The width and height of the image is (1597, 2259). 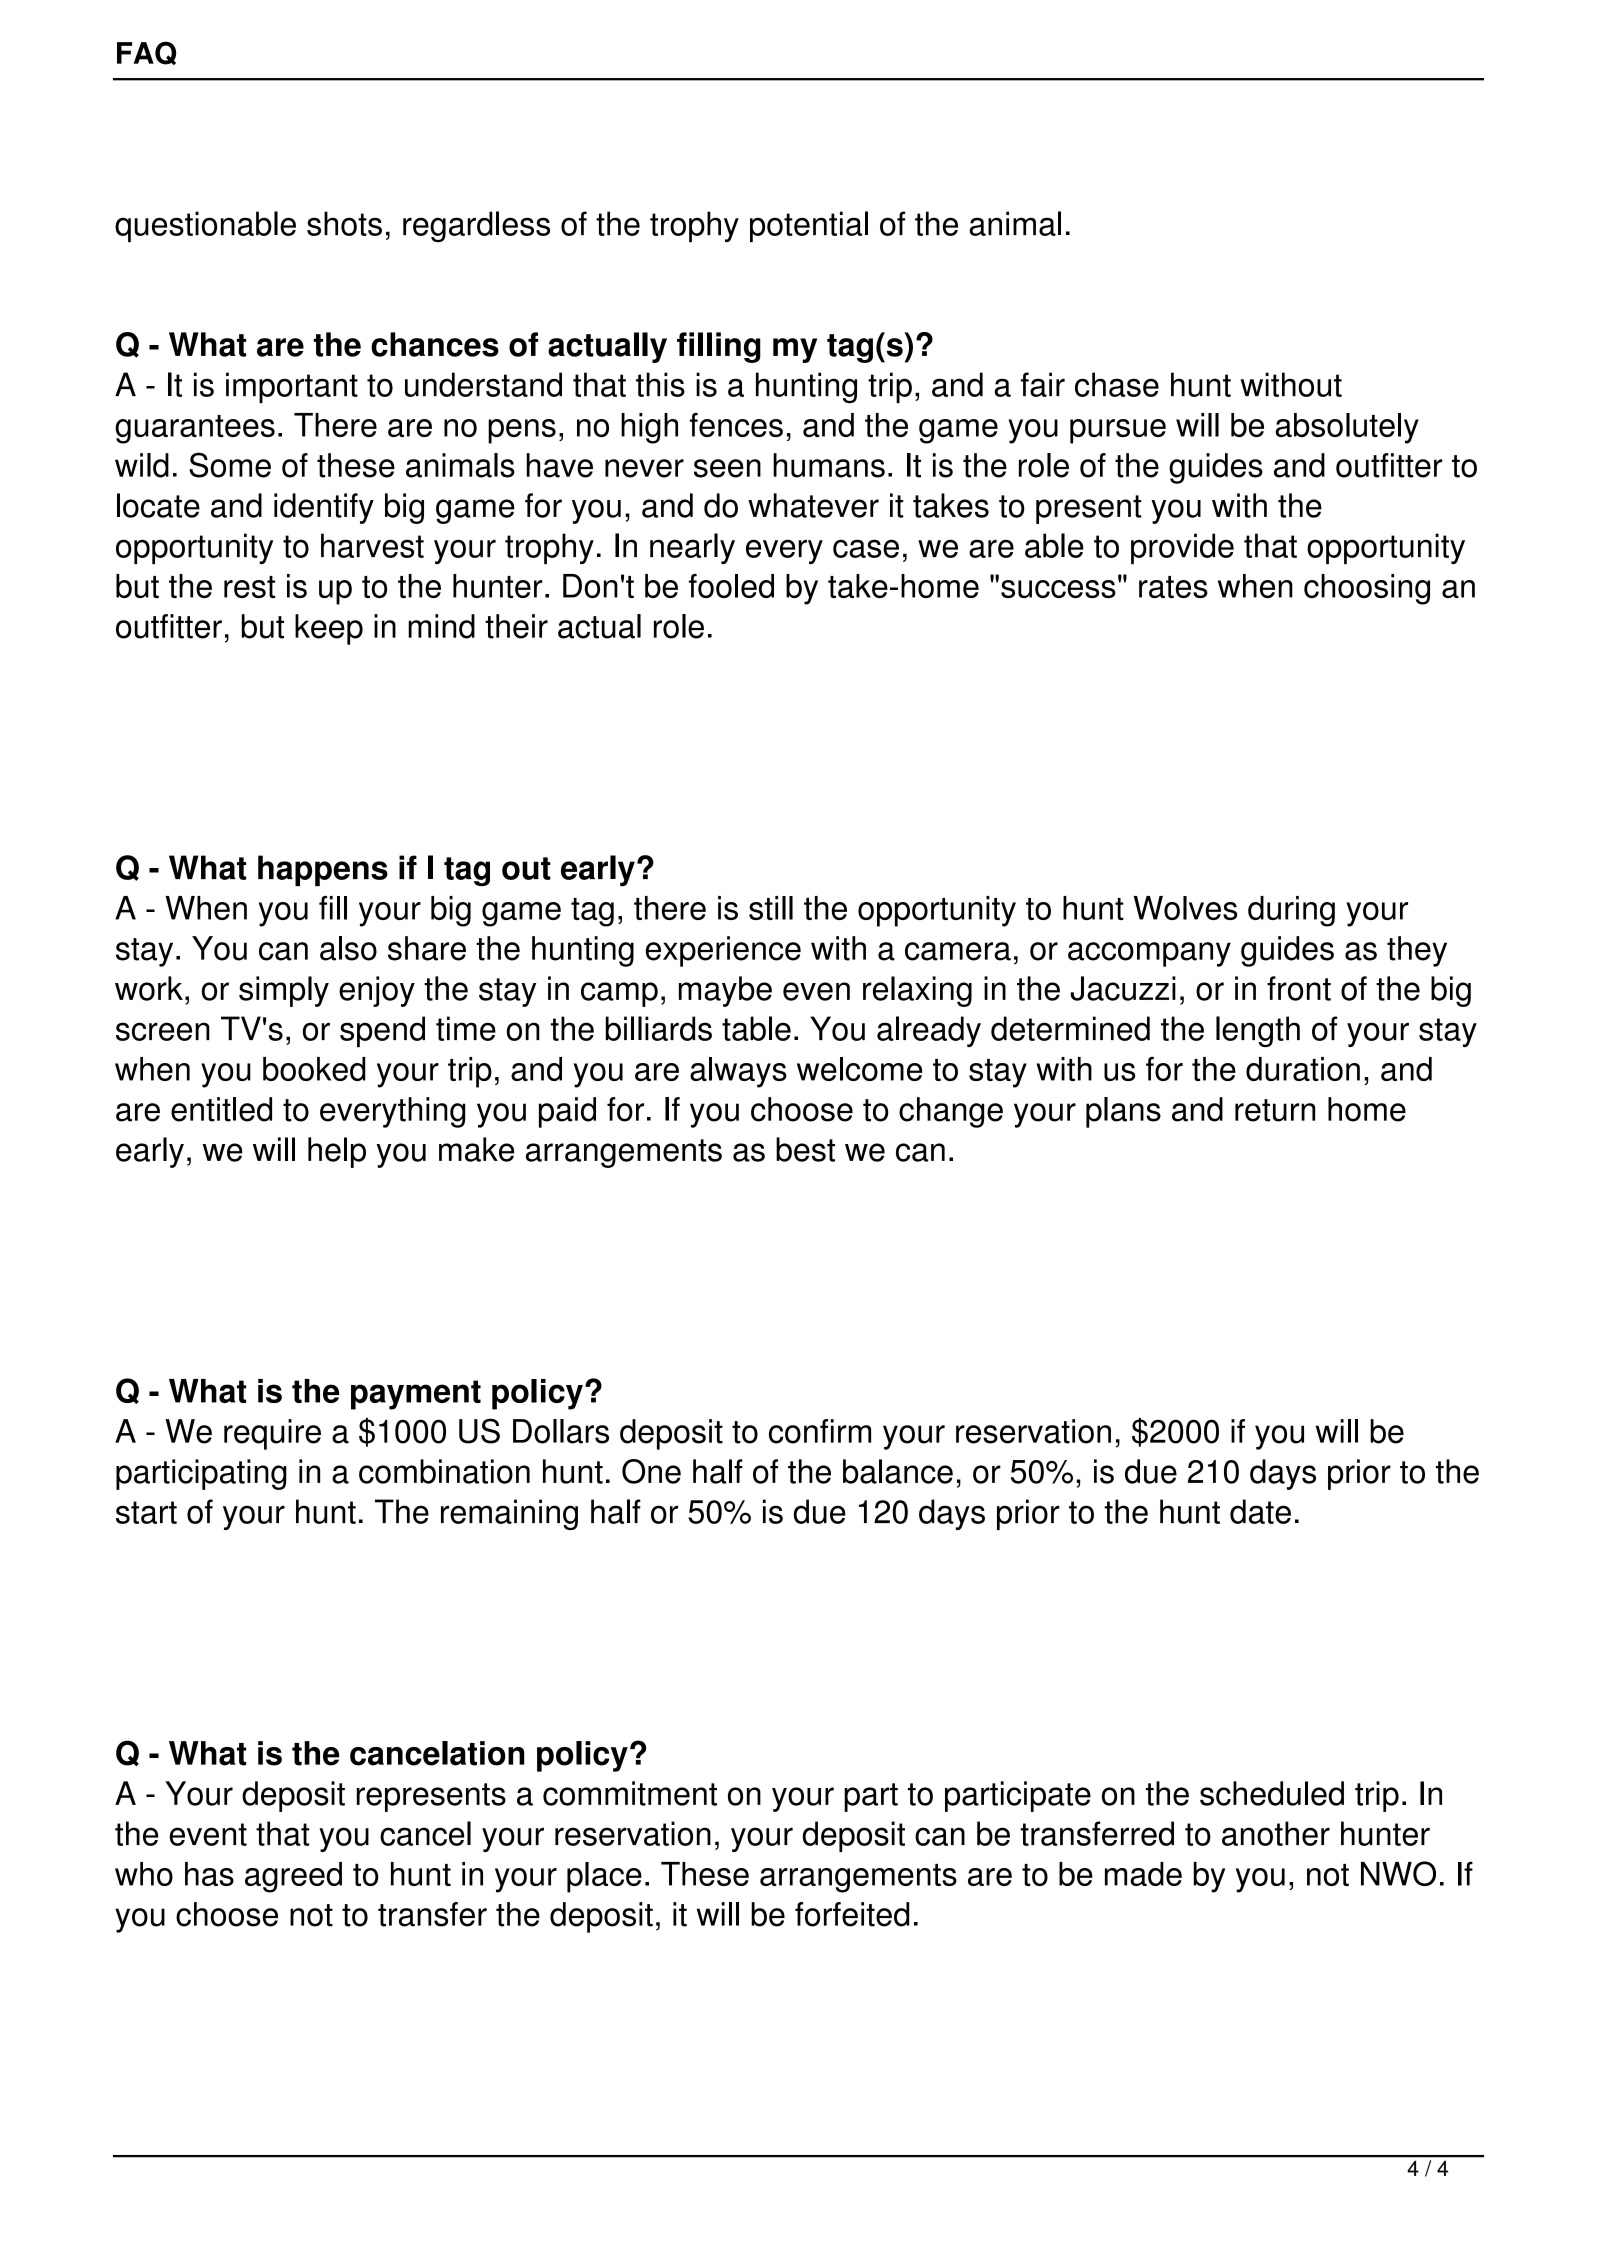 I want to click on shots, so click(x=344, y=223).
